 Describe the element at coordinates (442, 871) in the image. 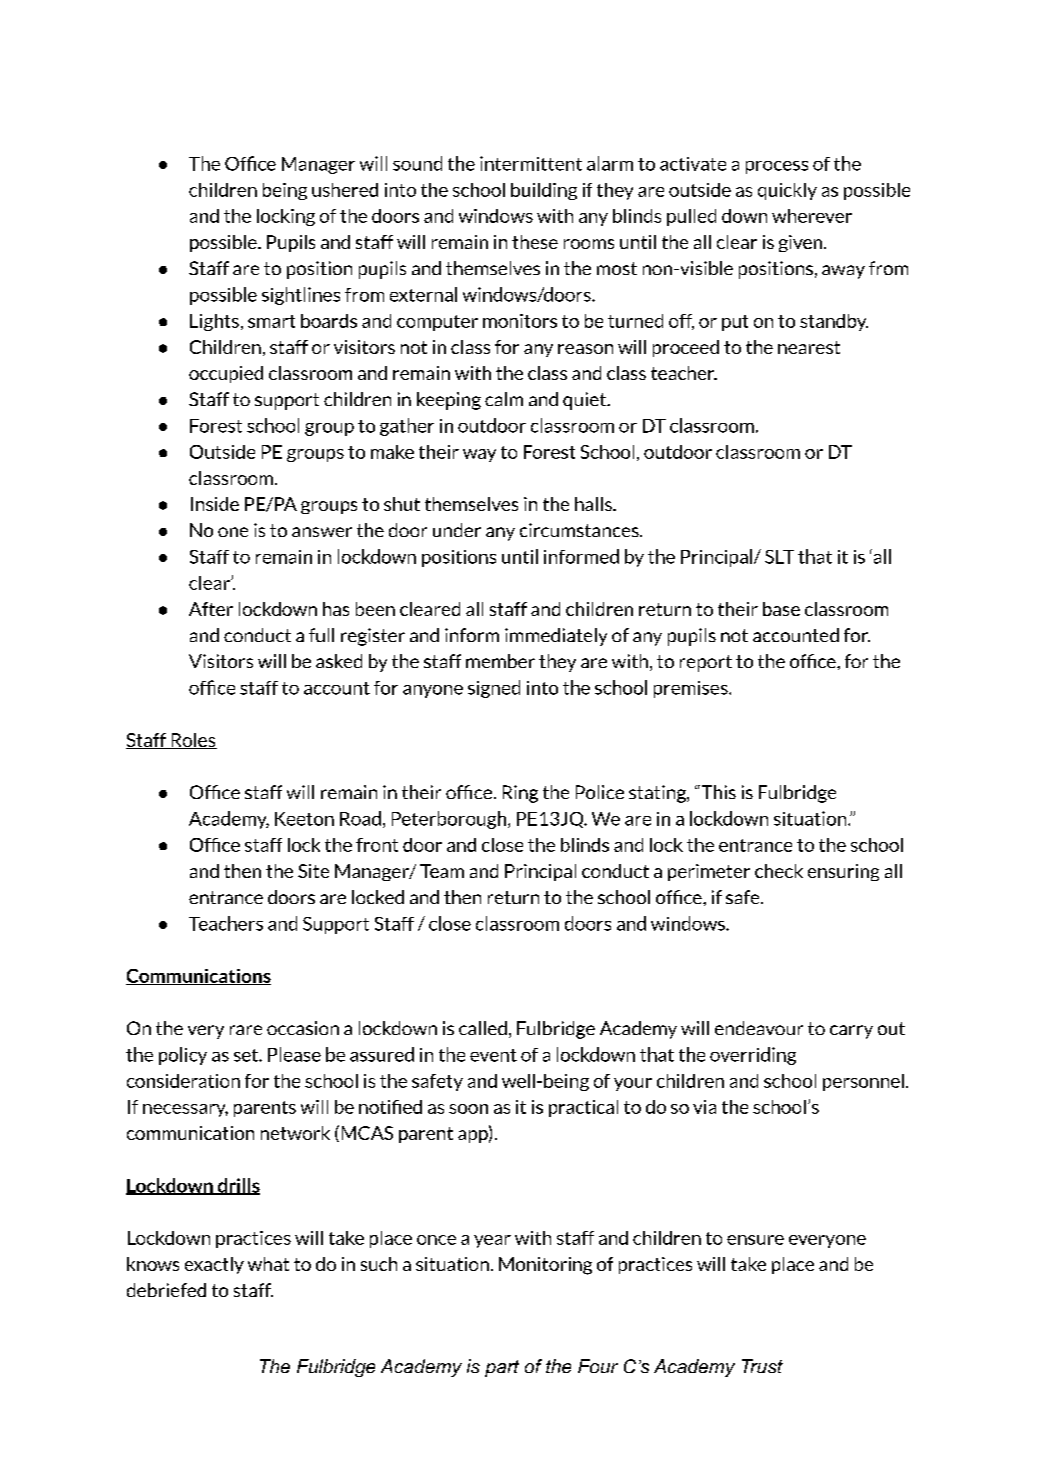

I see `Team` at that location.
